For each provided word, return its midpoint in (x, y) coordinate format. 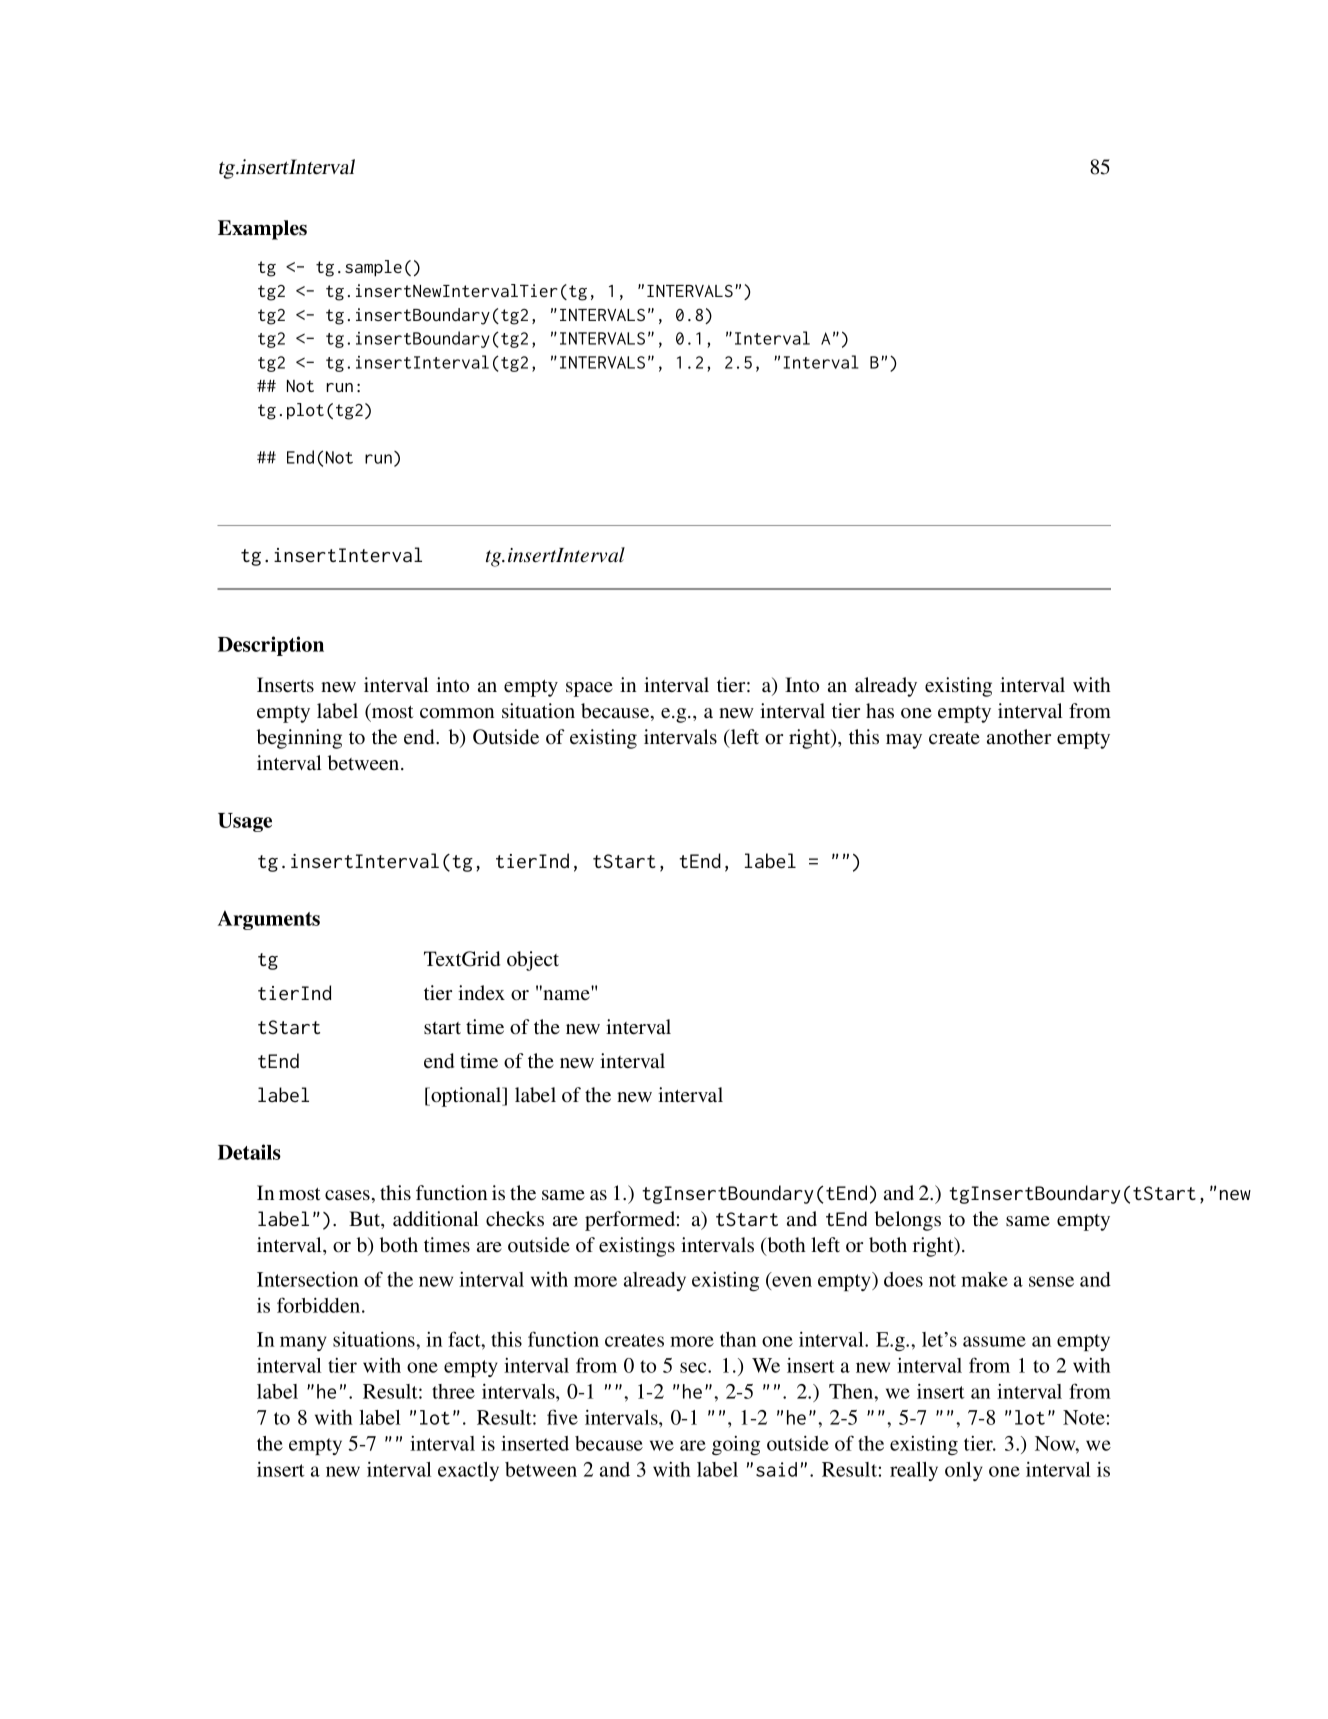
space (589, 689)
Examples (262, 230)
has (880, 710)
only (964, 1471)
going (736, 1445)
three (453, 1391)
